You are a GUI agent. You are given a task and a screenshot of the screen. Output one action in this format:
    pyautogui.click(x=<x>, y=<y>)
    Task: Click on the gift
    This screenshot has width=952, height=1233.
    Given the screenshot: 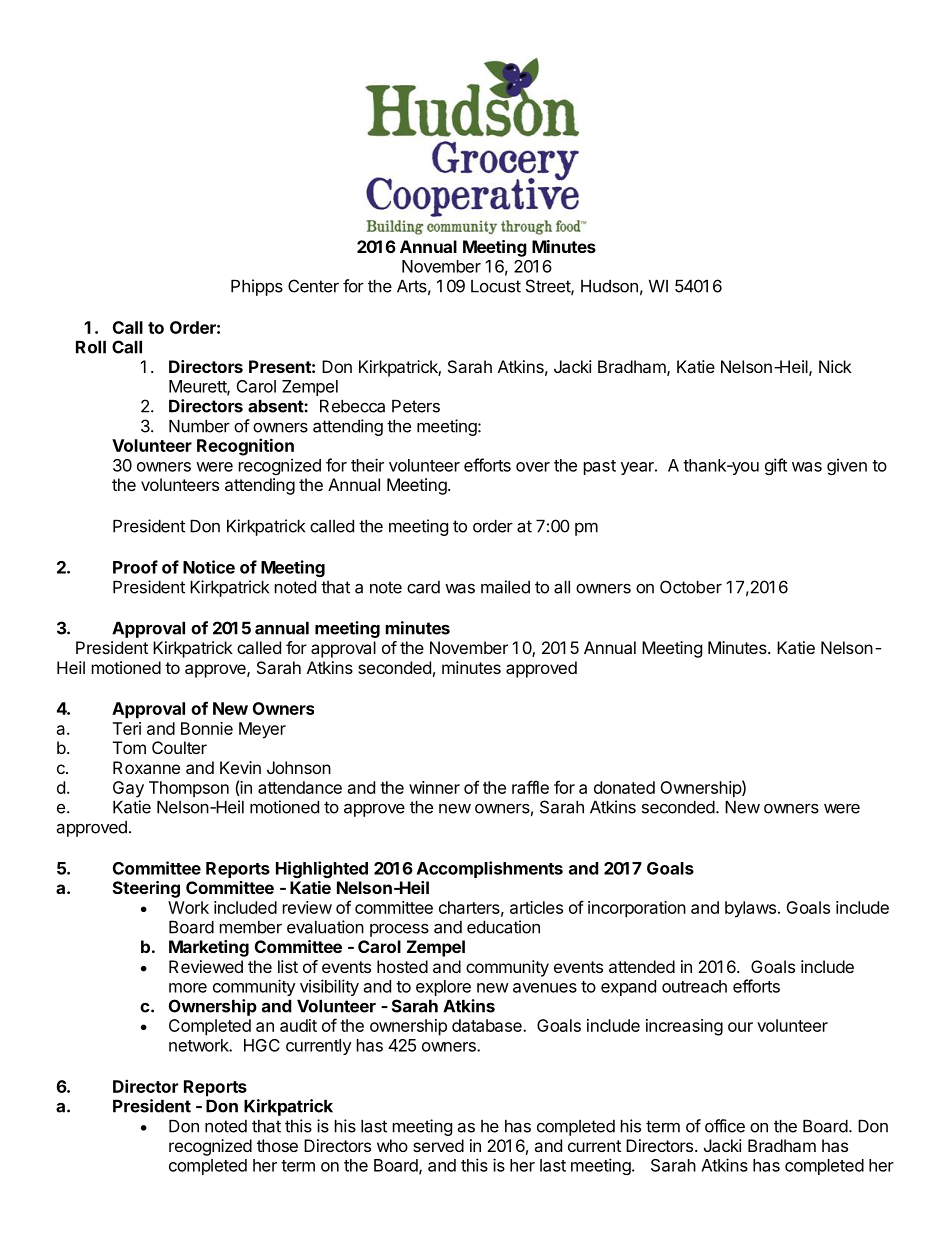 What is the action you would take?
    pyautogui.click(x=776, y=466)
